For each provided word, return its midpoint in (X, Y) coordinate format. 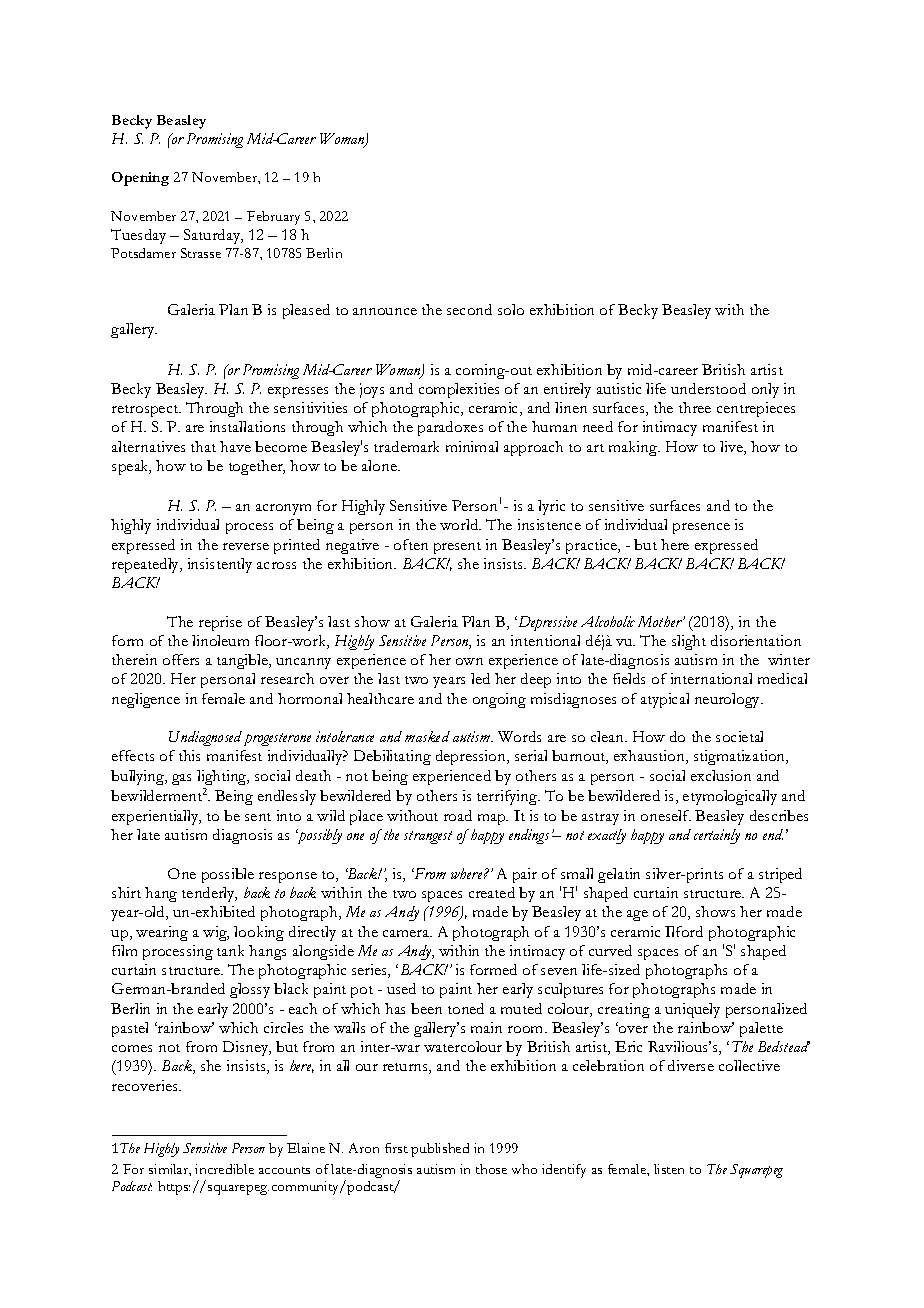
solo (511, 309)
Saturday (213, 236)
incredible (224, 1169)
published (440, 1150)
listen (669, 1169)
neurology (729, 700)
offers (181, 659)
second (469, 309)
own (469, 661)
